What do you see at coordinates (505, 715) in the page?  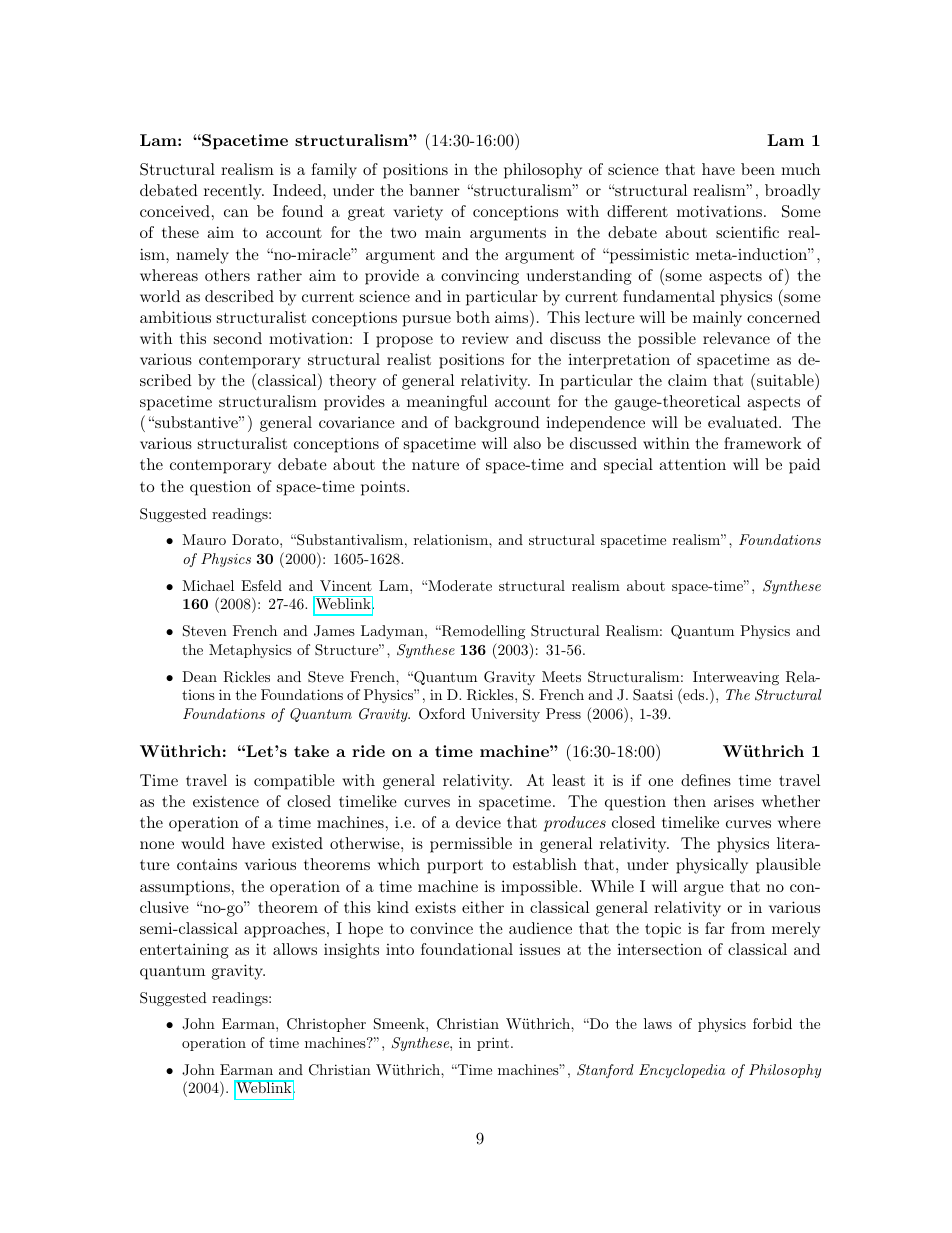 I see `University` at bounding box center [505, 715].
